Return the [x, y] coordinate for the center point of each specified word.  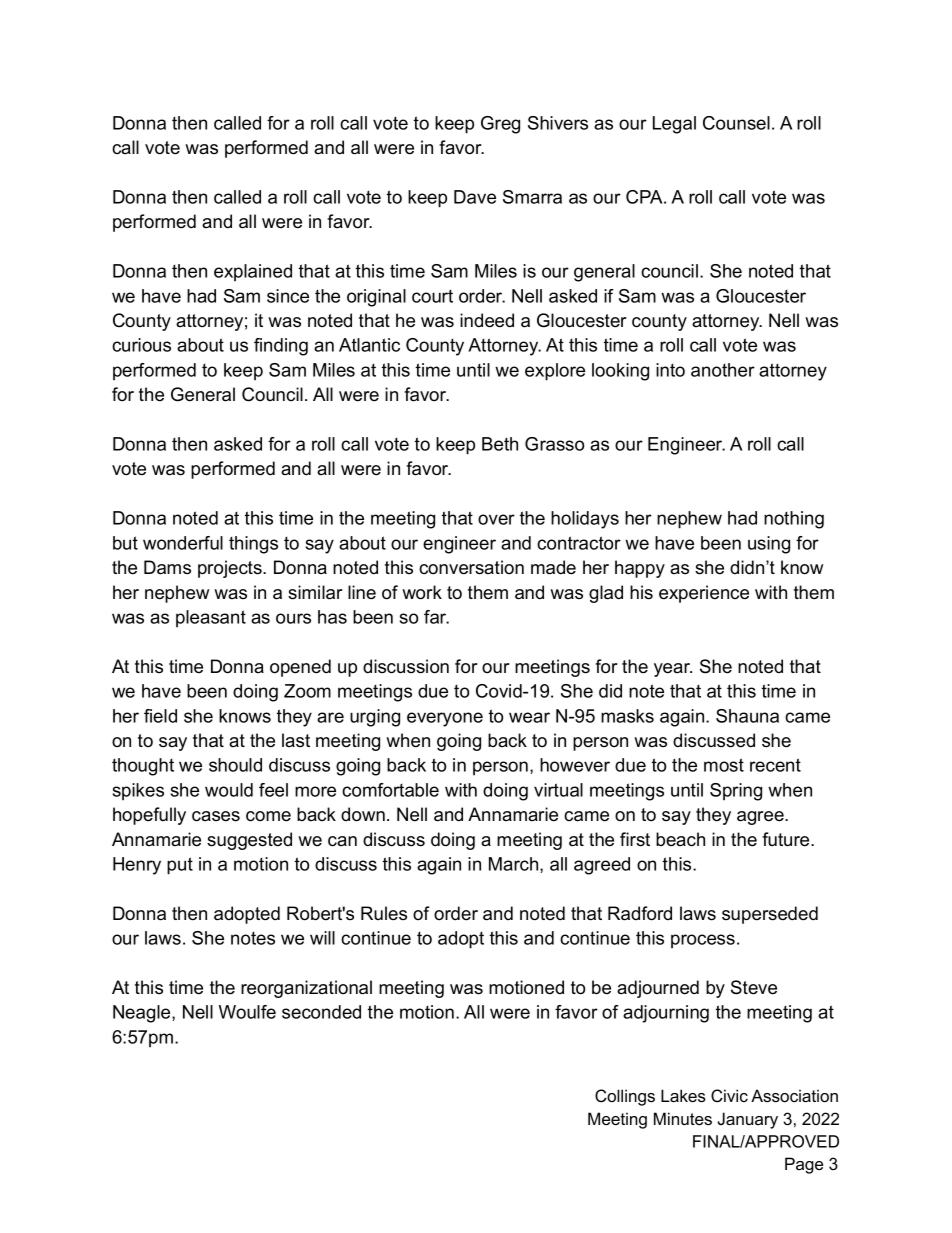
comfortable [390, 790]
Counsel [736, 123]
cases [216, 816]
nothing [794, 520]
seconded [321, 1012]
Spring [736, 792]
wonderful [183, 543]
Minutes [683, 1118]
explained [253, 272]
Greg [500, 125]
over [496, 519]
